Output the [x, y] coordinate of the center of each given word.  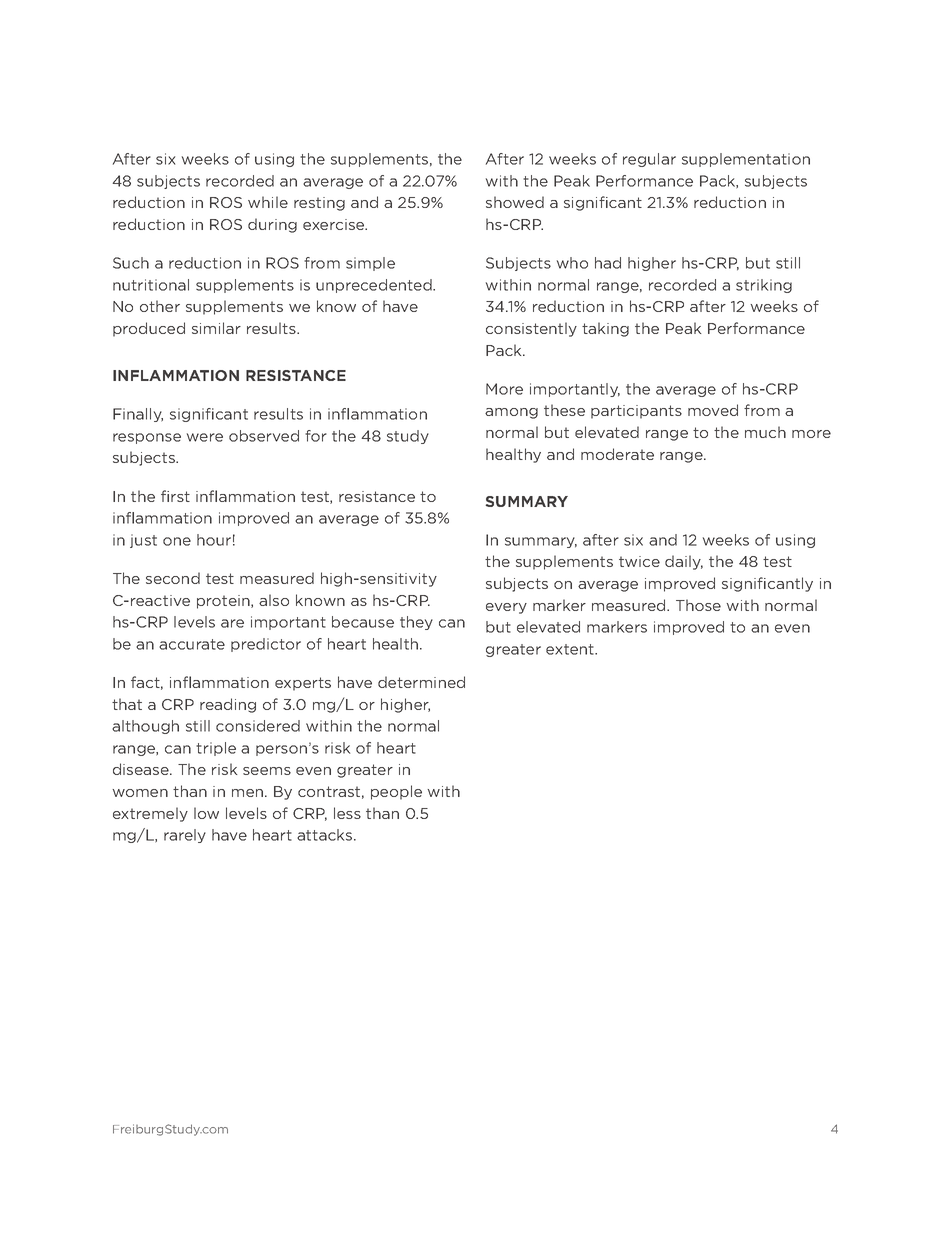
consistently [531, 329]
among [511, 413]
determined [421, 682]
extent [571, 649]
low [206, 813]
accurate [192, 644]
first [175, 496]
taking [605, 329]
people [396, 792]
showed [515, 202]
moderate [617, 454]
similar [216, 328]
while [268, 202]
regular [649, 160]
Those [698, 605]
